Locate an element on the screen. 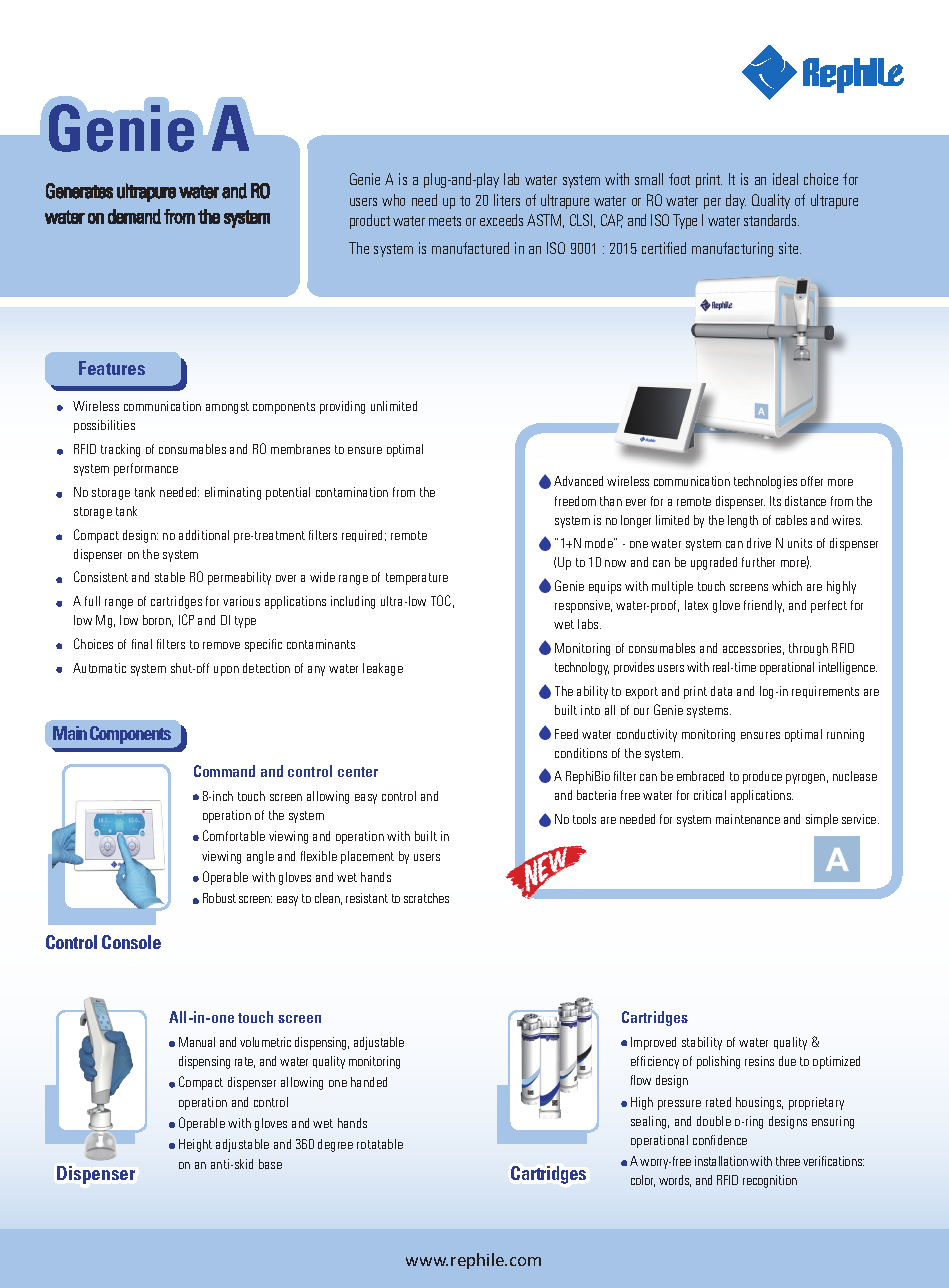 Image resolution: width=949 pixels, height=1288 pixels. standards is located at coordinates (771, 220).
